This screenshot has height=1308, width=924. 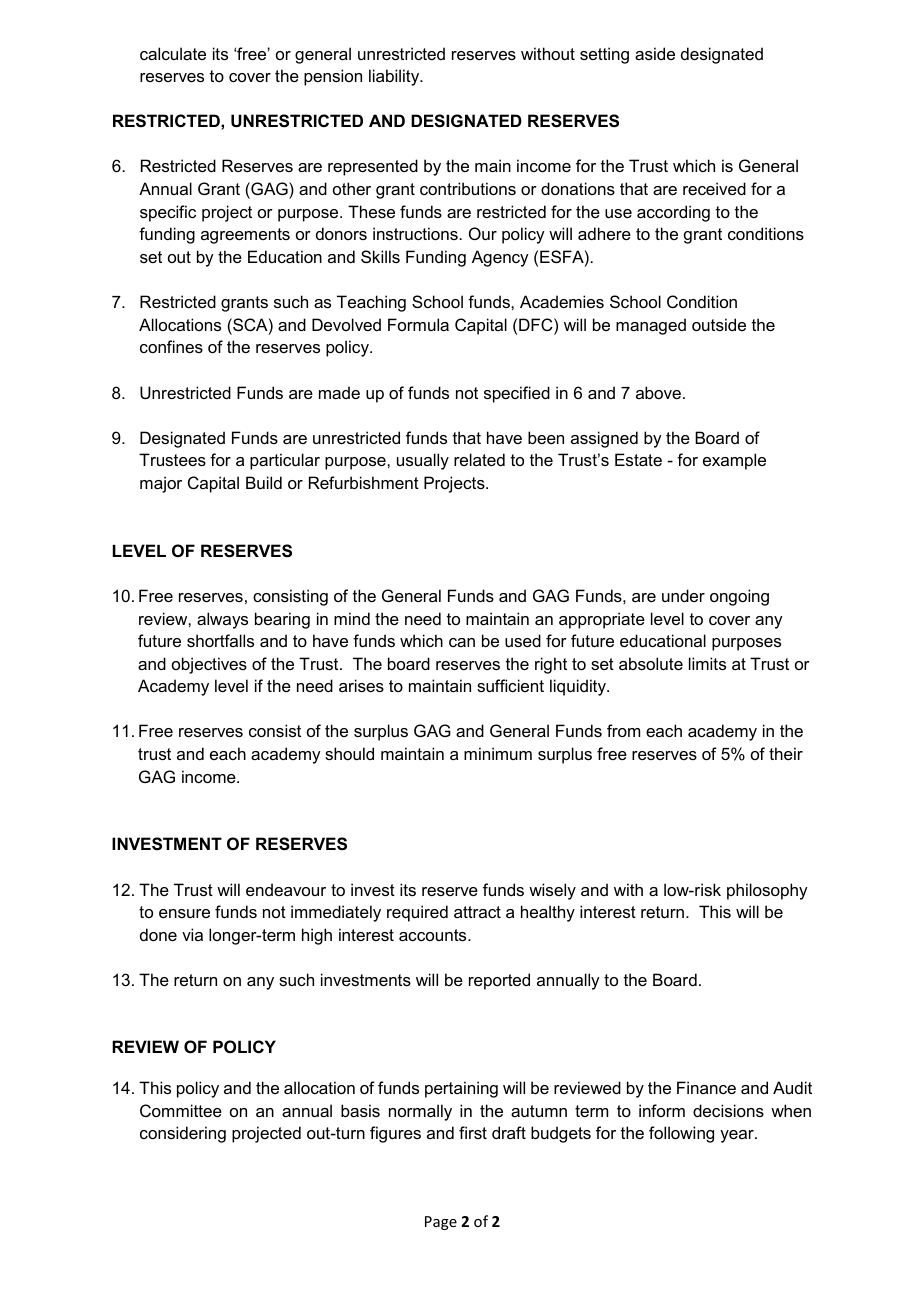 What do you see at coordinates (719, 324) in the screenshot?
I see `outside` at bounding box center [719, 324].
